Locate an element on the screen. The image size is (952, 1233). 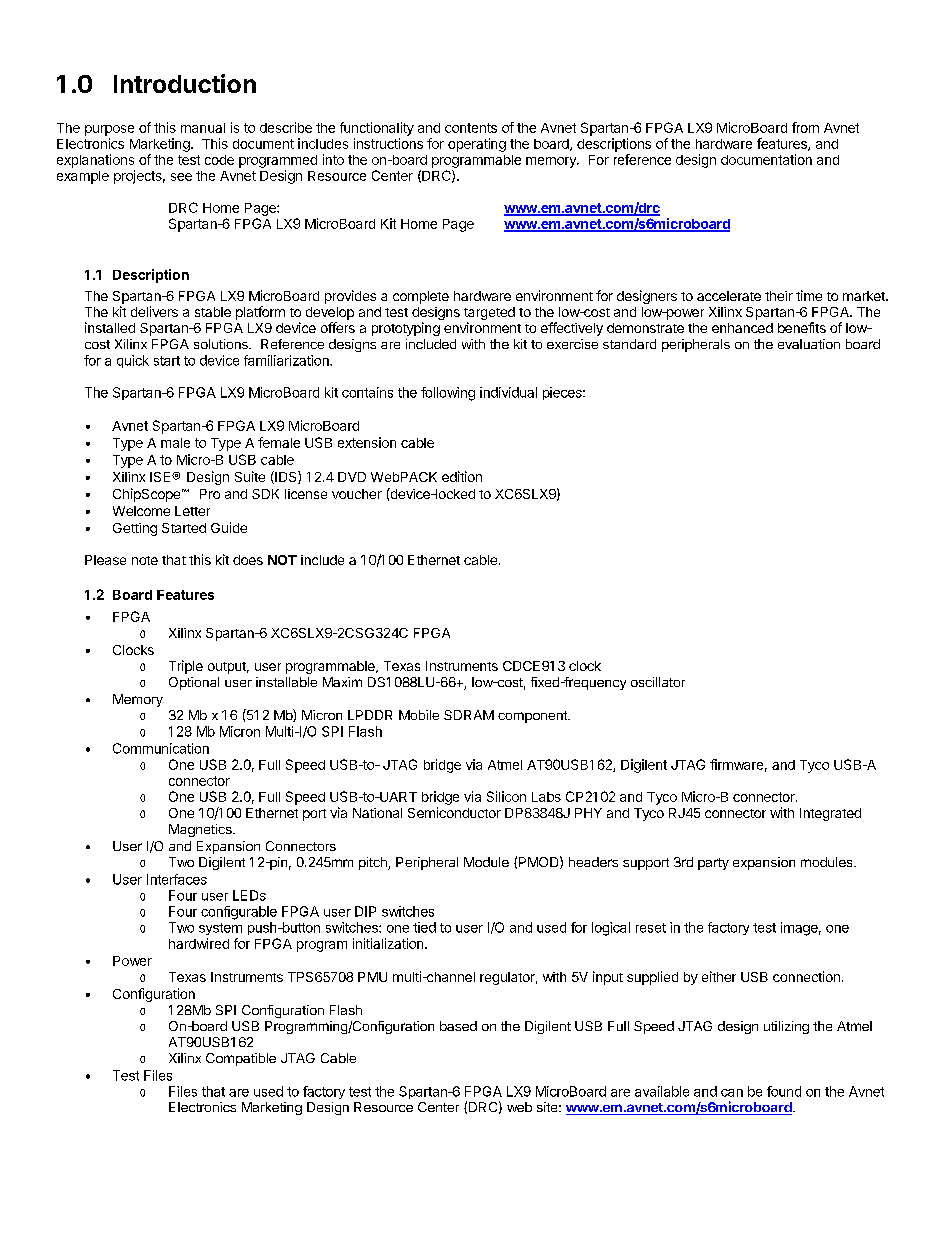
from is located at coordinates (805, 127).
